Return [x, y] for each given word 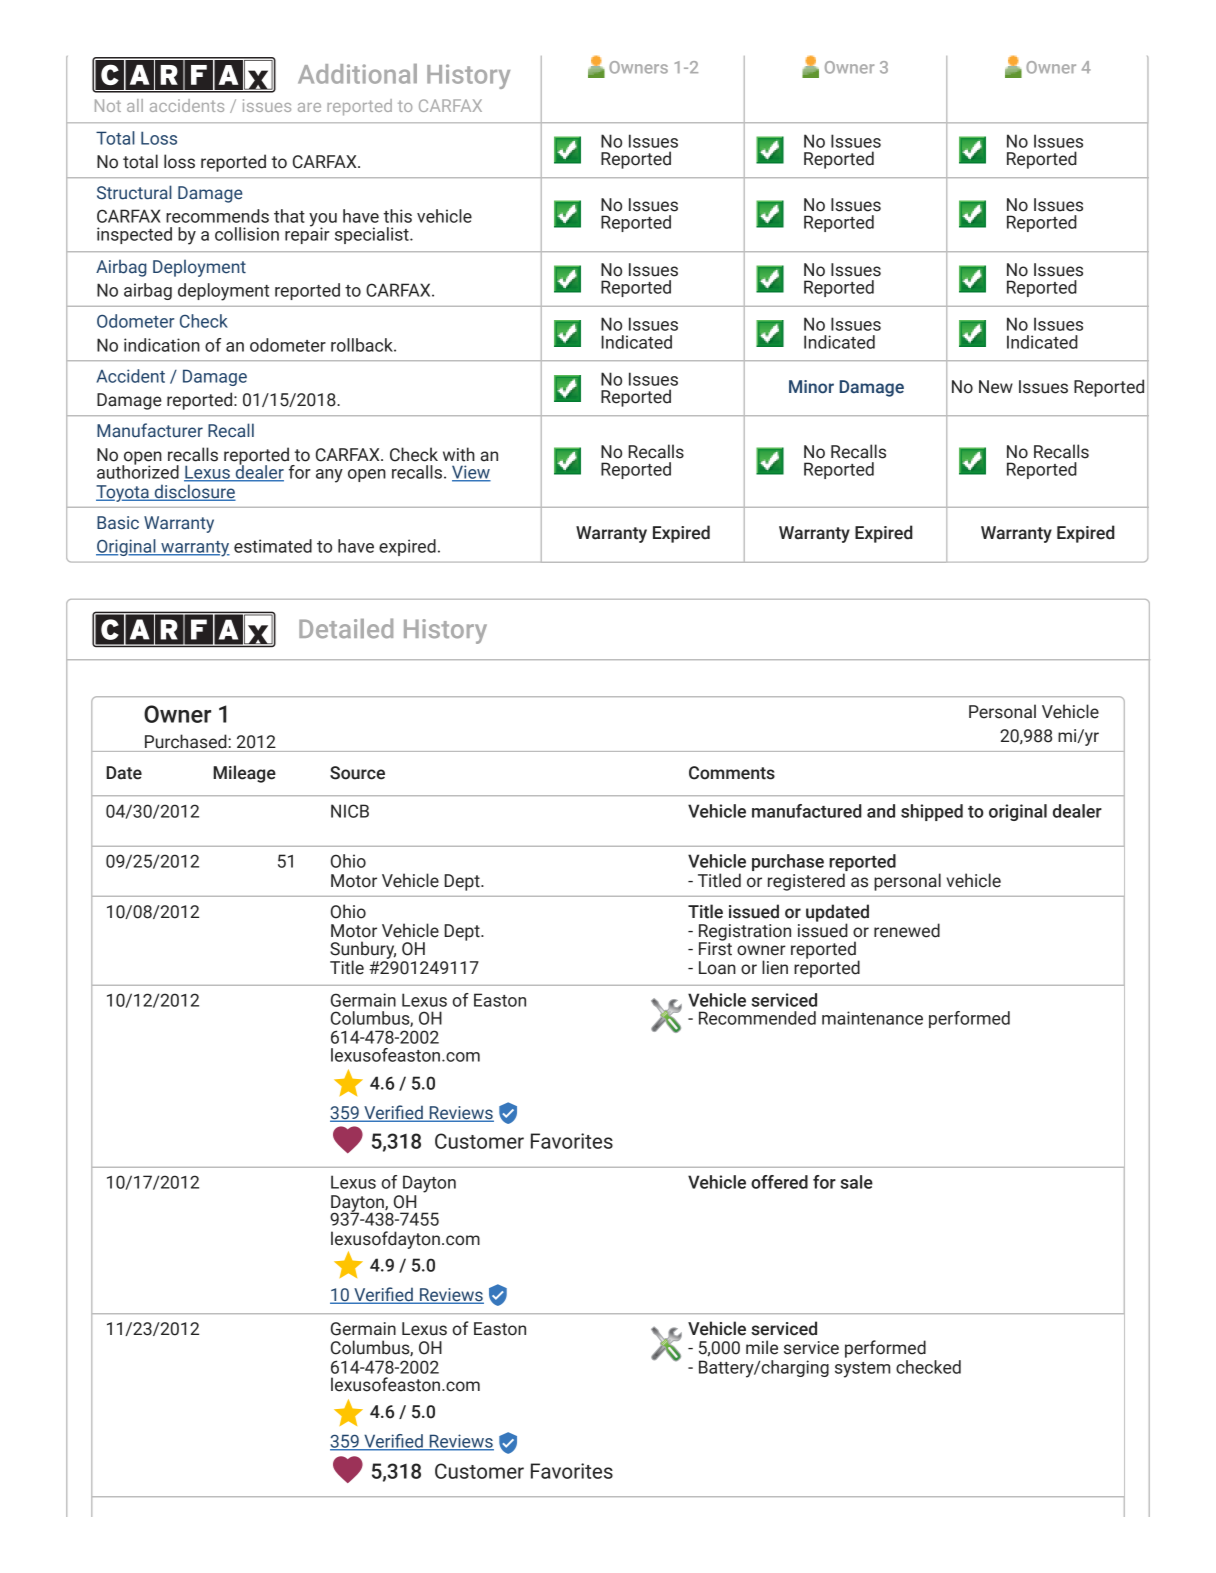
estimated [273, 546]
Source [357, 773]
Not [108, 105]
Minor [811, 387]
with [459, 454]
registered [806, 882]
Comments [732, 773]
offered [779, 1182]
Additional [357, 74]
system [862, 1370]
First [715, 947]
